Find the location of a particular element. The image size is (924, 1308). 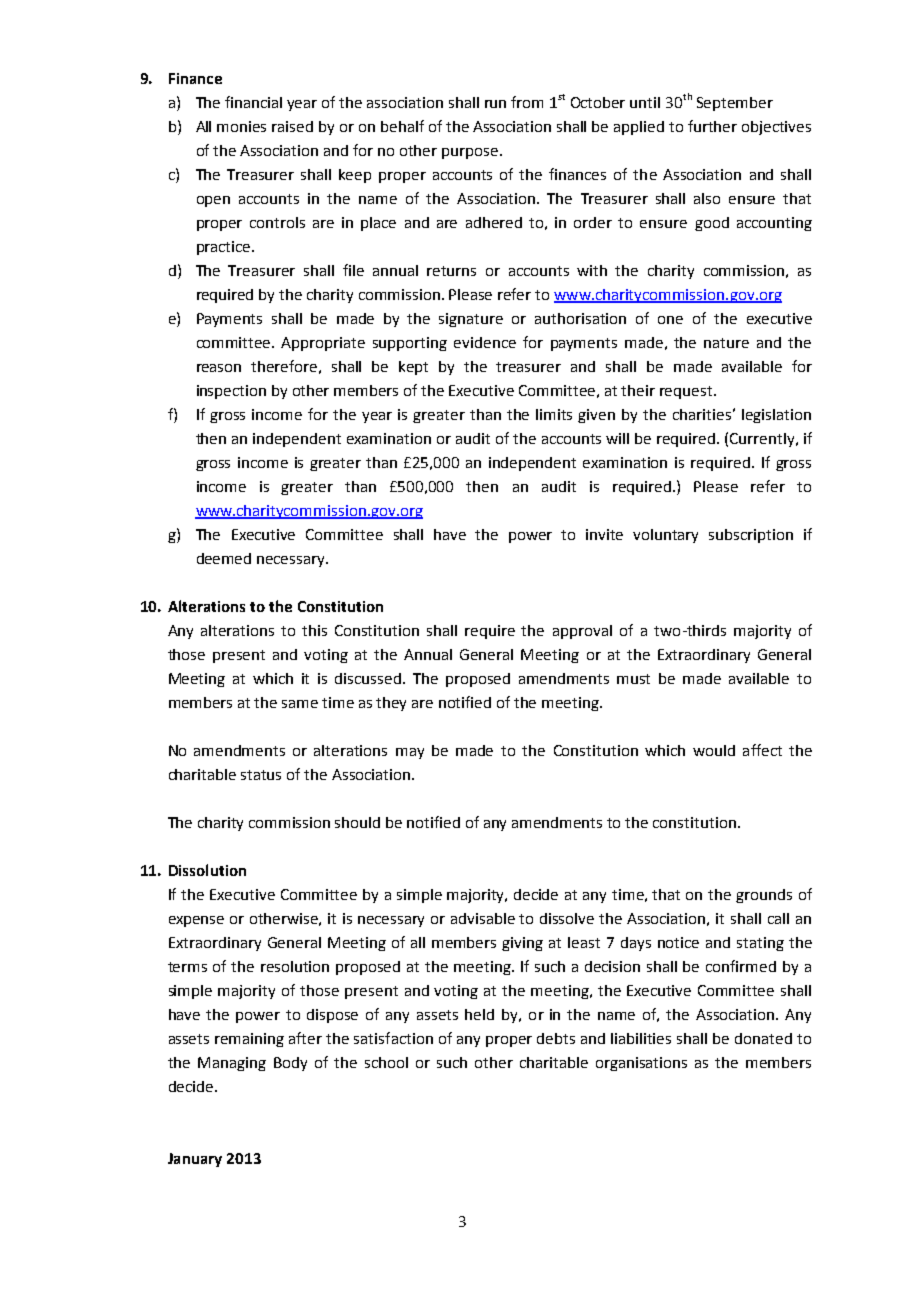

Dissolution is located at coordinates (207, 870).
